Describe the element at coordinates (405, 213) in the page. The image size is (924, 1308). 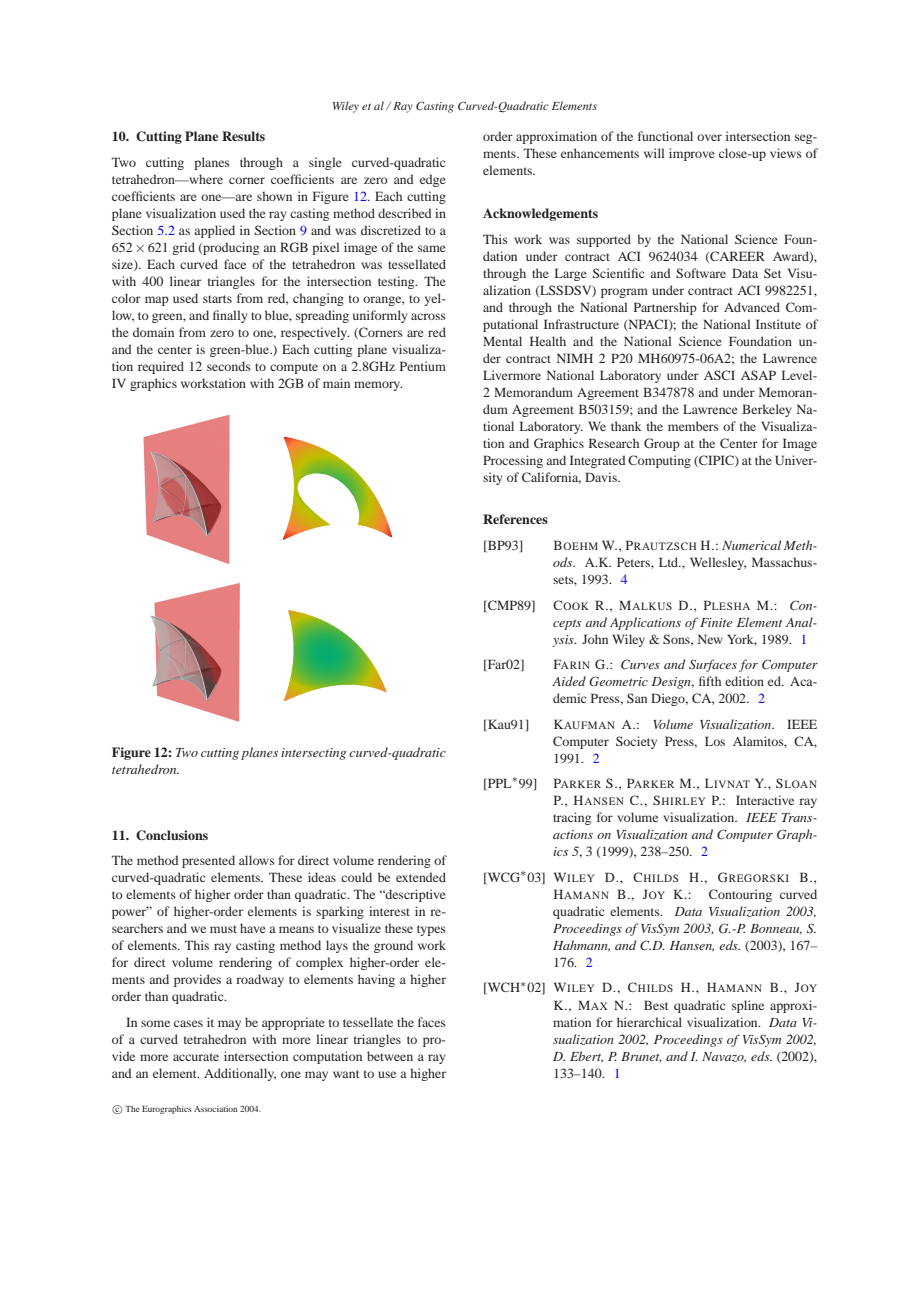
I see `described` at that location.
